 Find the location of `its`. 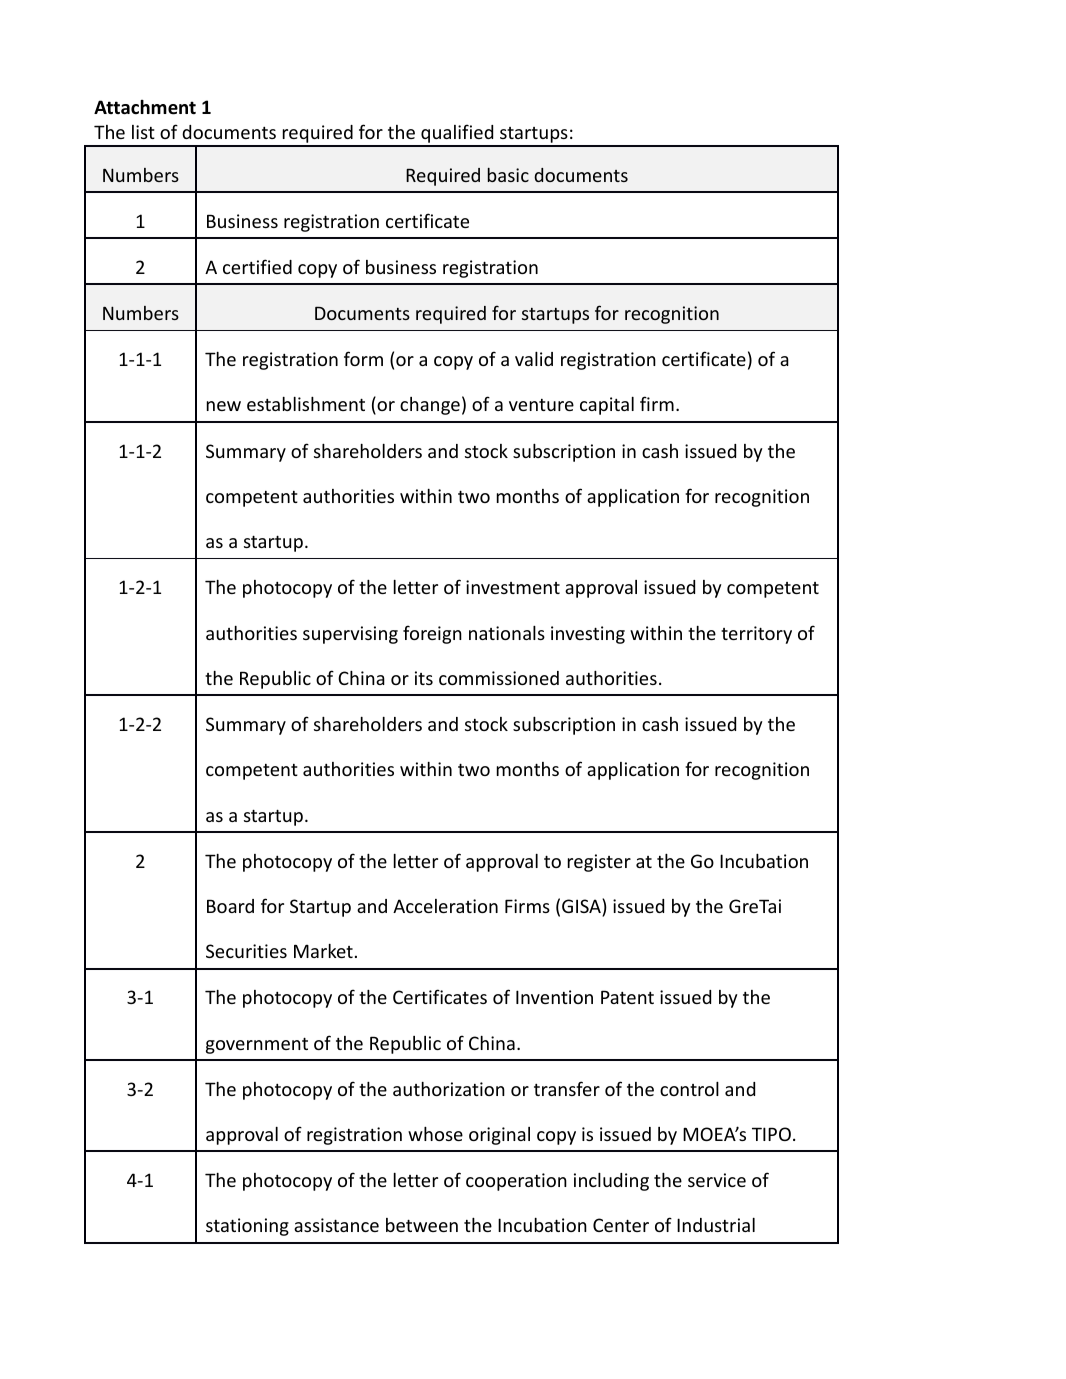

its is located at coordinates (424, 678).
